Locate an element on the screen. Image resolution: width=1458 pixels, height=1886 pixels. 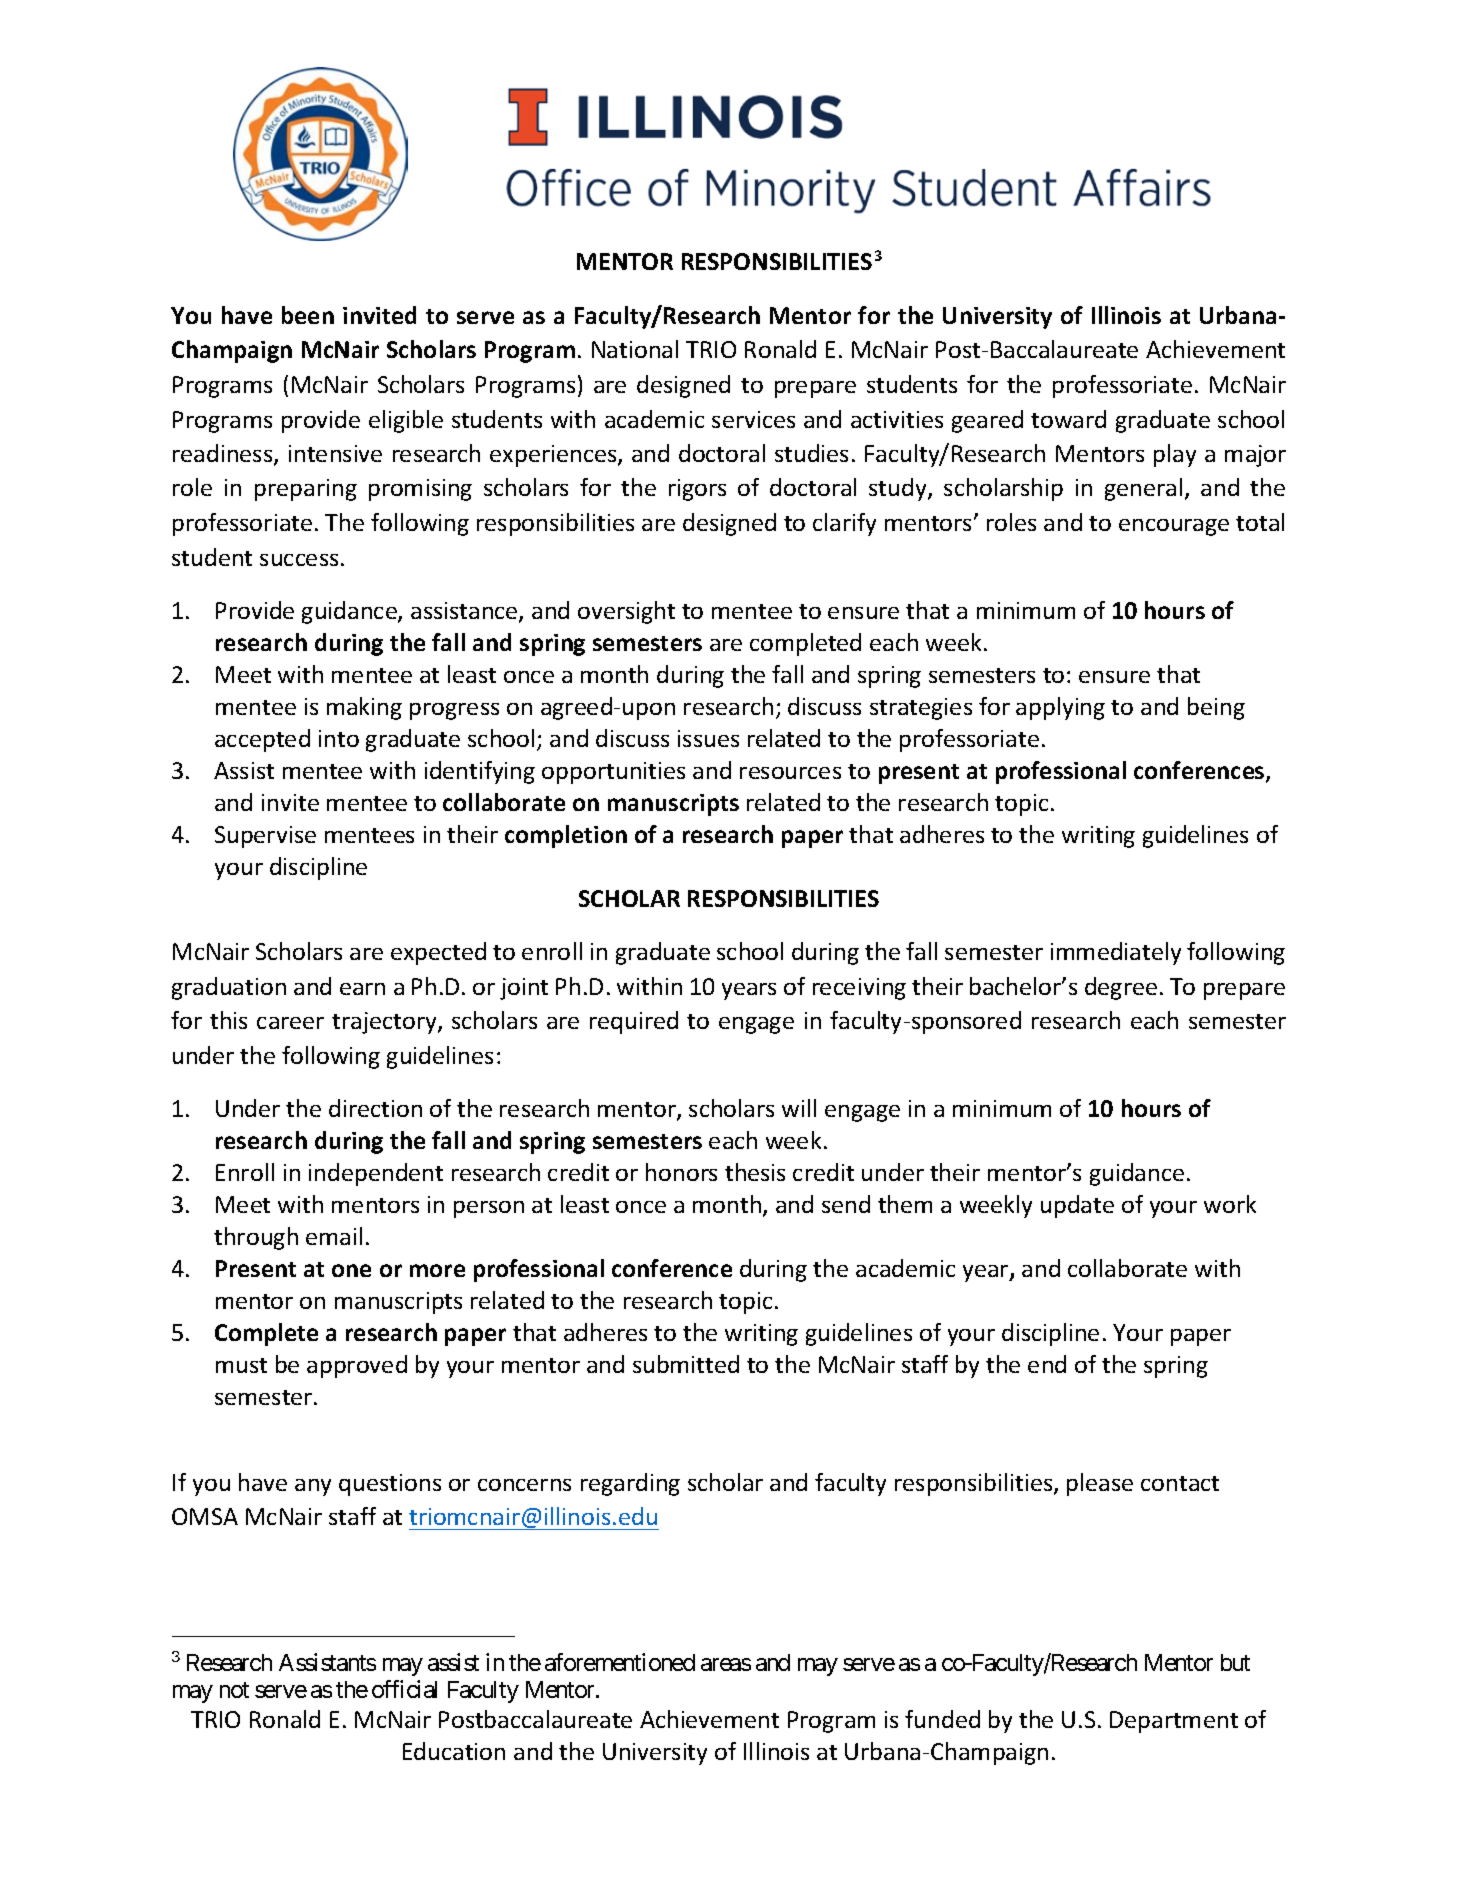
submitted is located at coordinates (686, 1364).
